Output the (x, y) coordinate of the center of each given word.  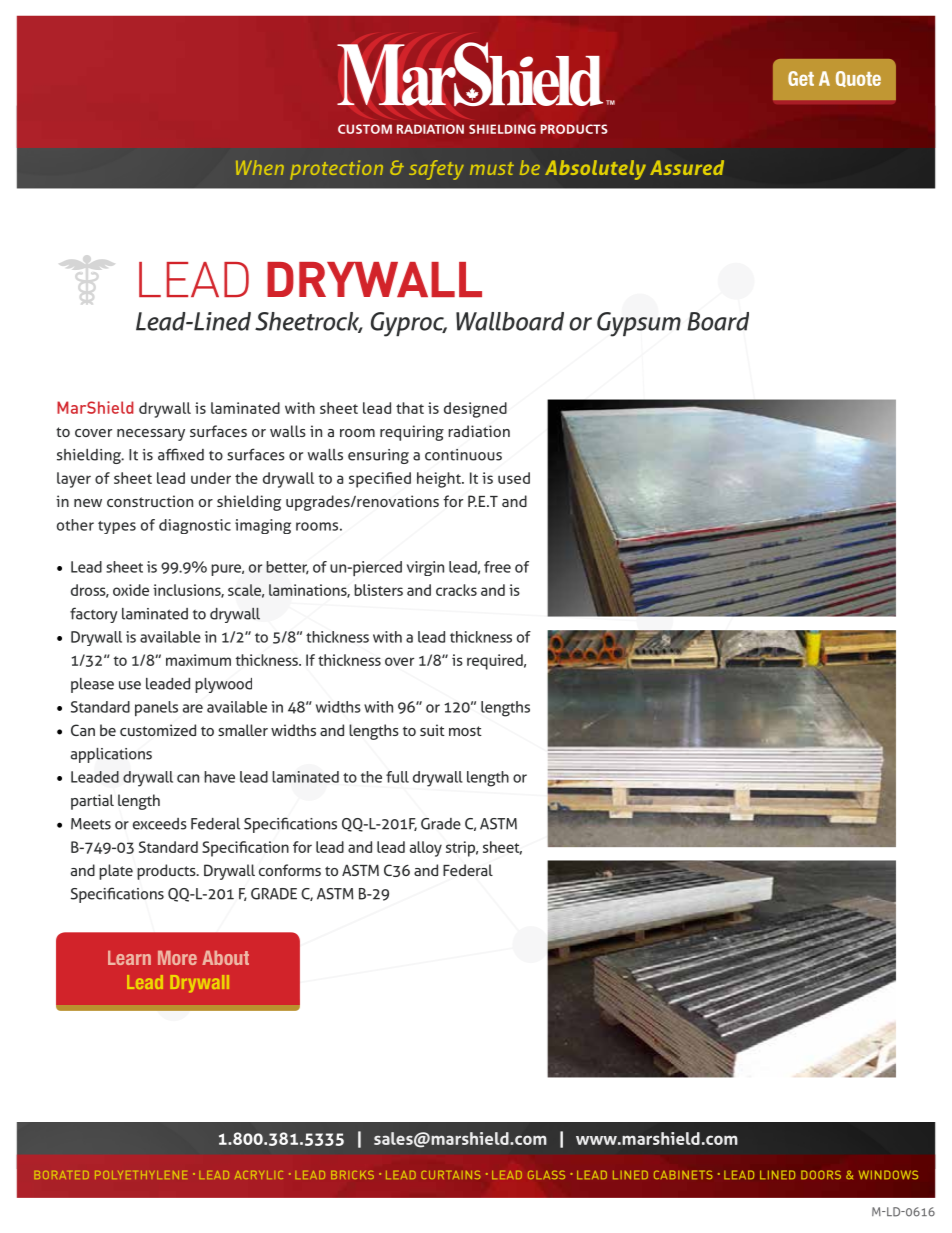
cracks (456, 590)
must (492, 168)
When (260, 167)
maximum (198, 660)
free (497, 567)
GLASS (546, 1175)
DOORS (821, 1175)
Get (801, 78)
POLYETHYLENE (141, 1175)
